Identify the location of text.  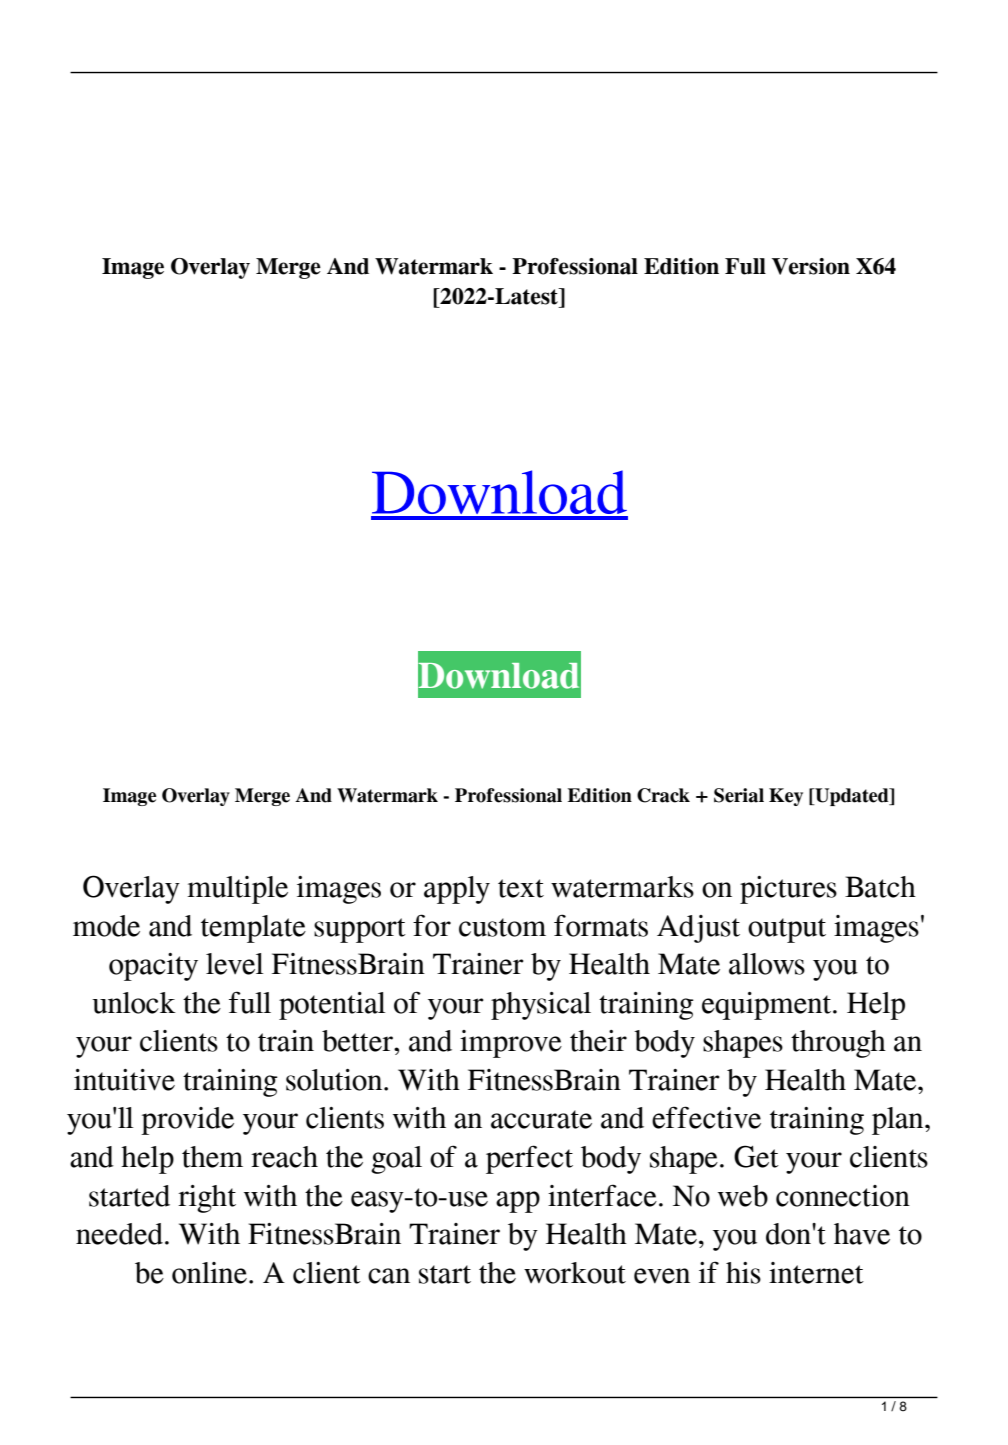
(521, 888).
